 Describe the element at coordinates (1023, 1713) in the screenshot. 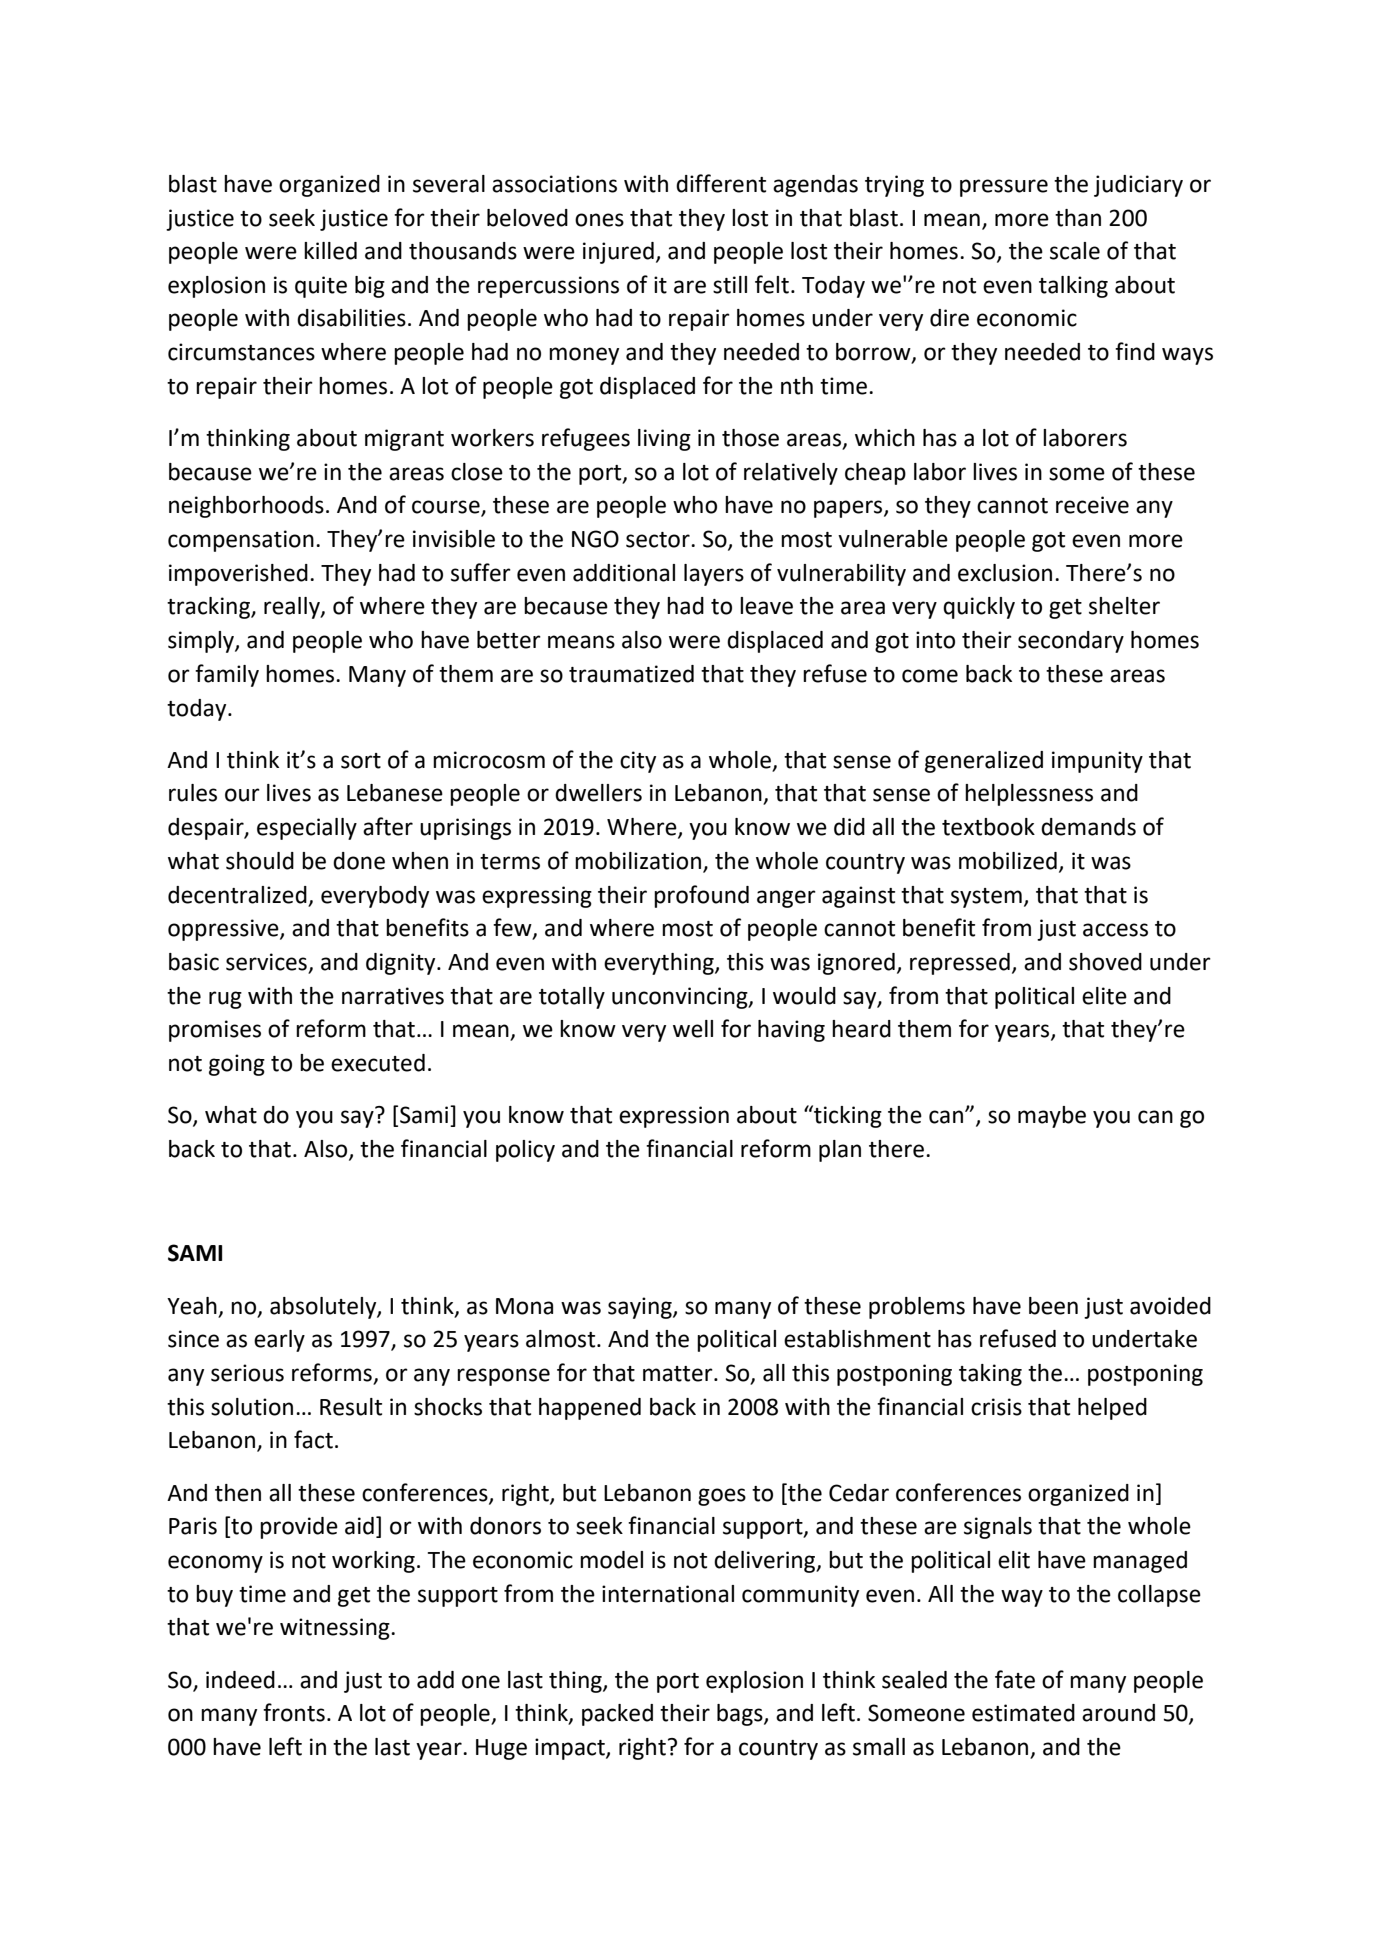

I see `estimated` at that location.
